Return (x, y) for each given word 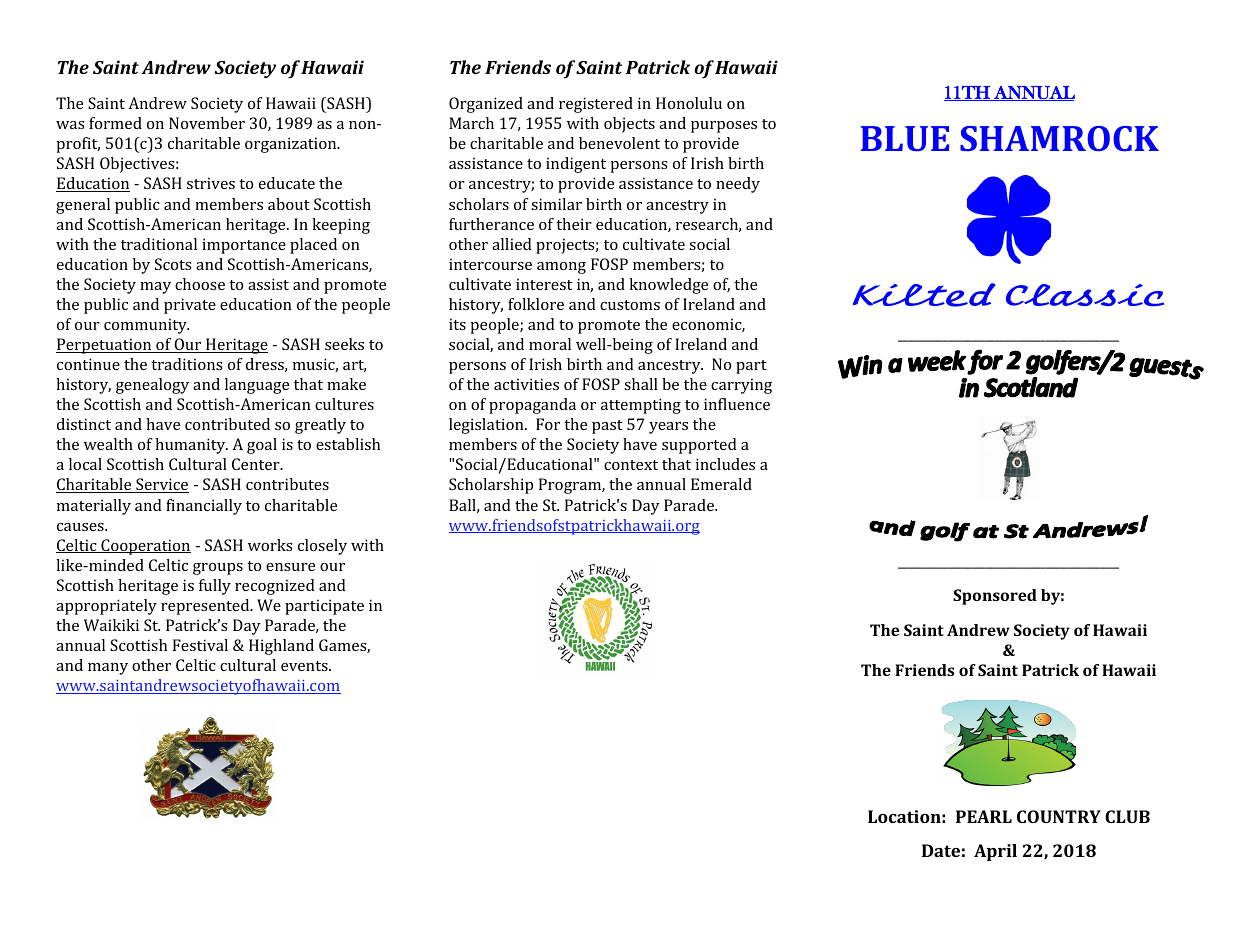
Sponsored (995, 597)
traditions (187, 364)
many (108, 669)
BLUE (905, 138)
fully (215, 587)
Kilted (924, 295)
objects (629, 125)
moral (550, 344)
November (207, 123)
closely (322, 547)
